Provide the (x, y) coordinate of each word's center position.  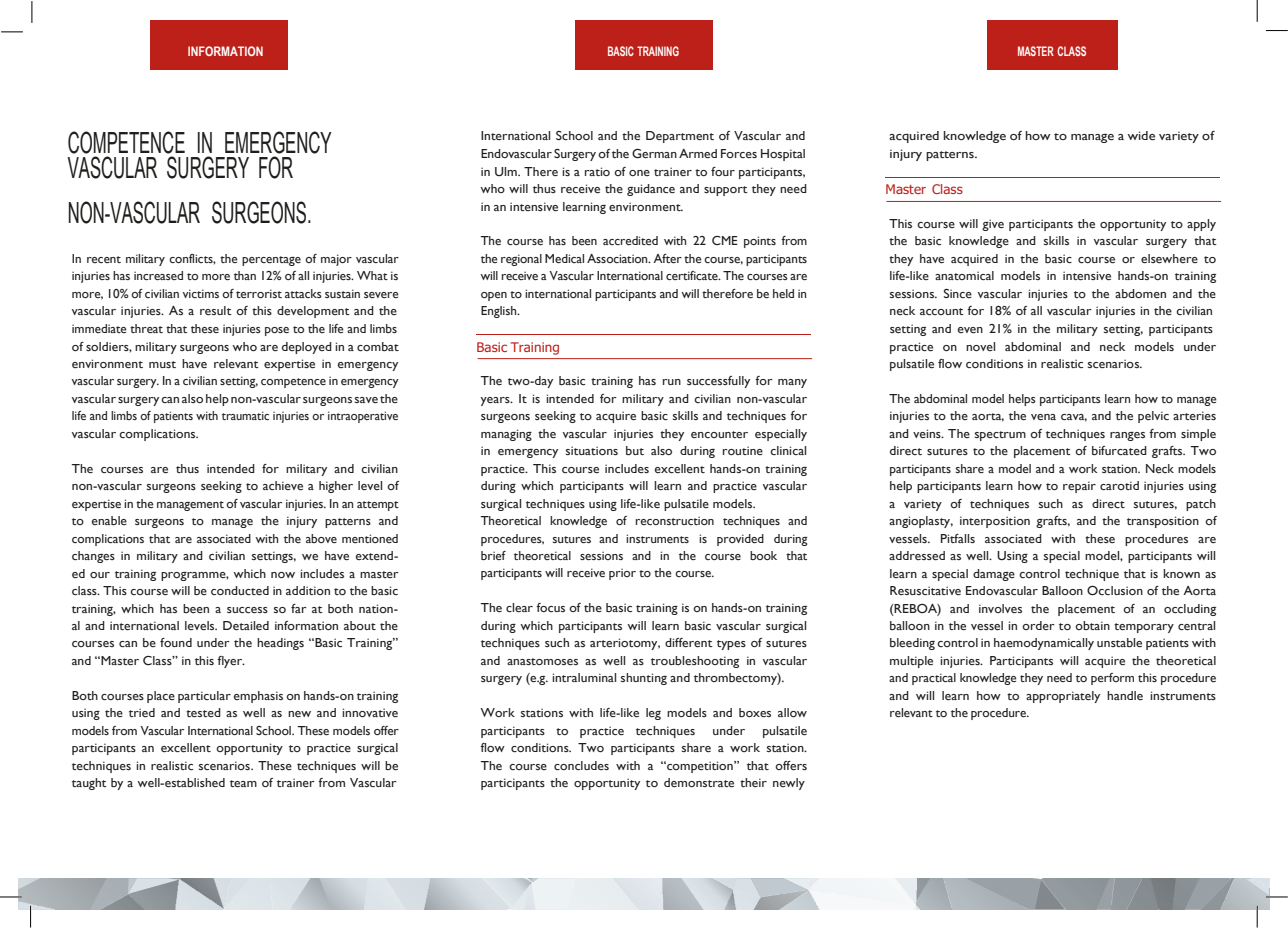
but (635, 450)
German (654, 154)
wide (1141, 136)
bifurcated (1119, 450)
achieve (283, 486)
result (216, 310)
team (243, 784)
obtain (1092, 625)
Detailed (246, 625)
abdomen (1140, 293)
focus (550, 607)
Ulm (507, 171)
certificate (693, 275)
